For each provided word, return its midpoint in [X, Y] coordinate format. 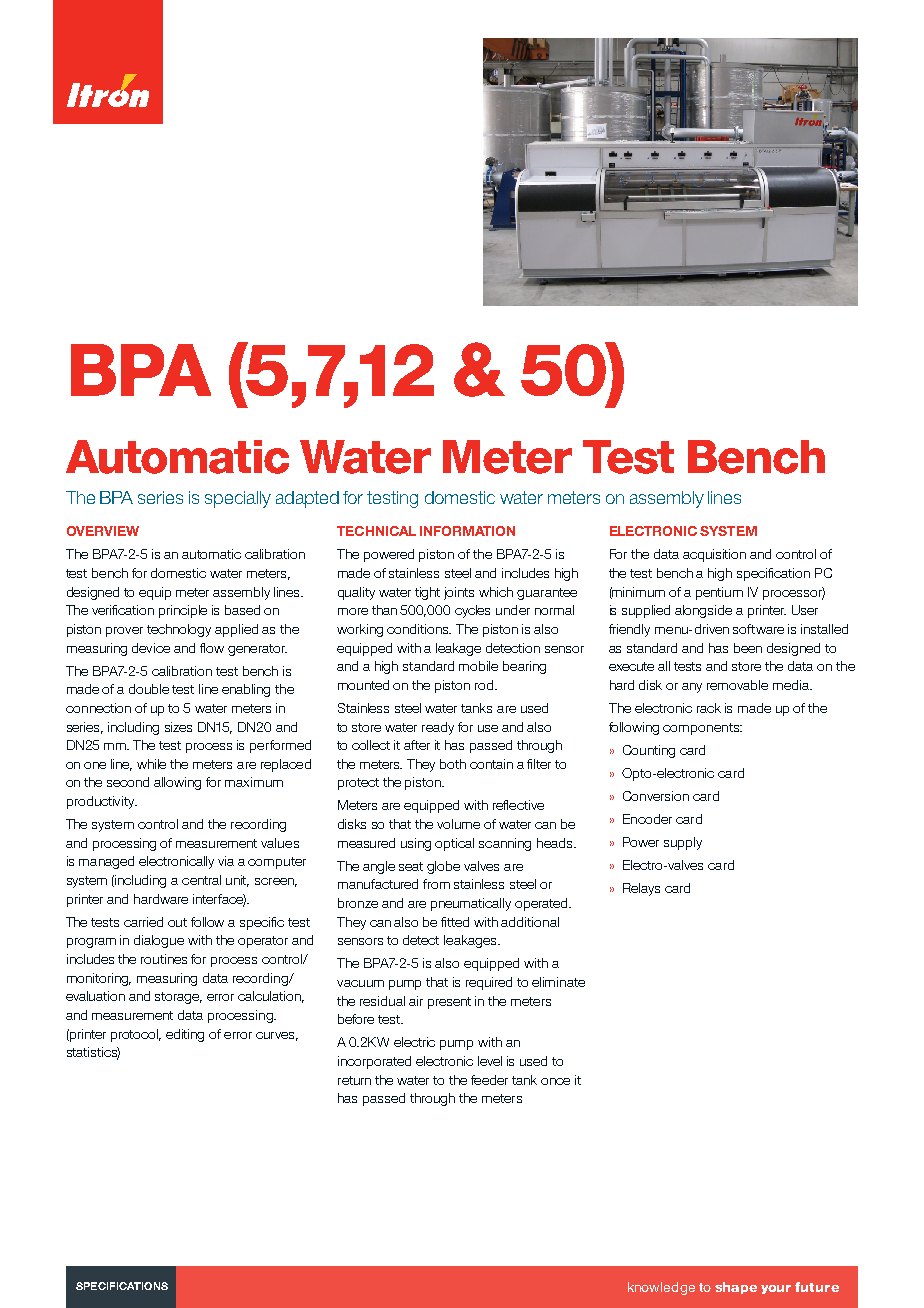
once [555, 1081]
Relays [641, 889]
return [354, 1080]
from [436, 884]
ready [438, 728]
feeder [489, 1080]
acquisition [714, 555]
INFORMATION [467, 531]
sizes [178, 727]
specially [238, 499]
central [201, 880]
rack [709, 708]
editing [185, 1035]
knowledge [661, 1288]
